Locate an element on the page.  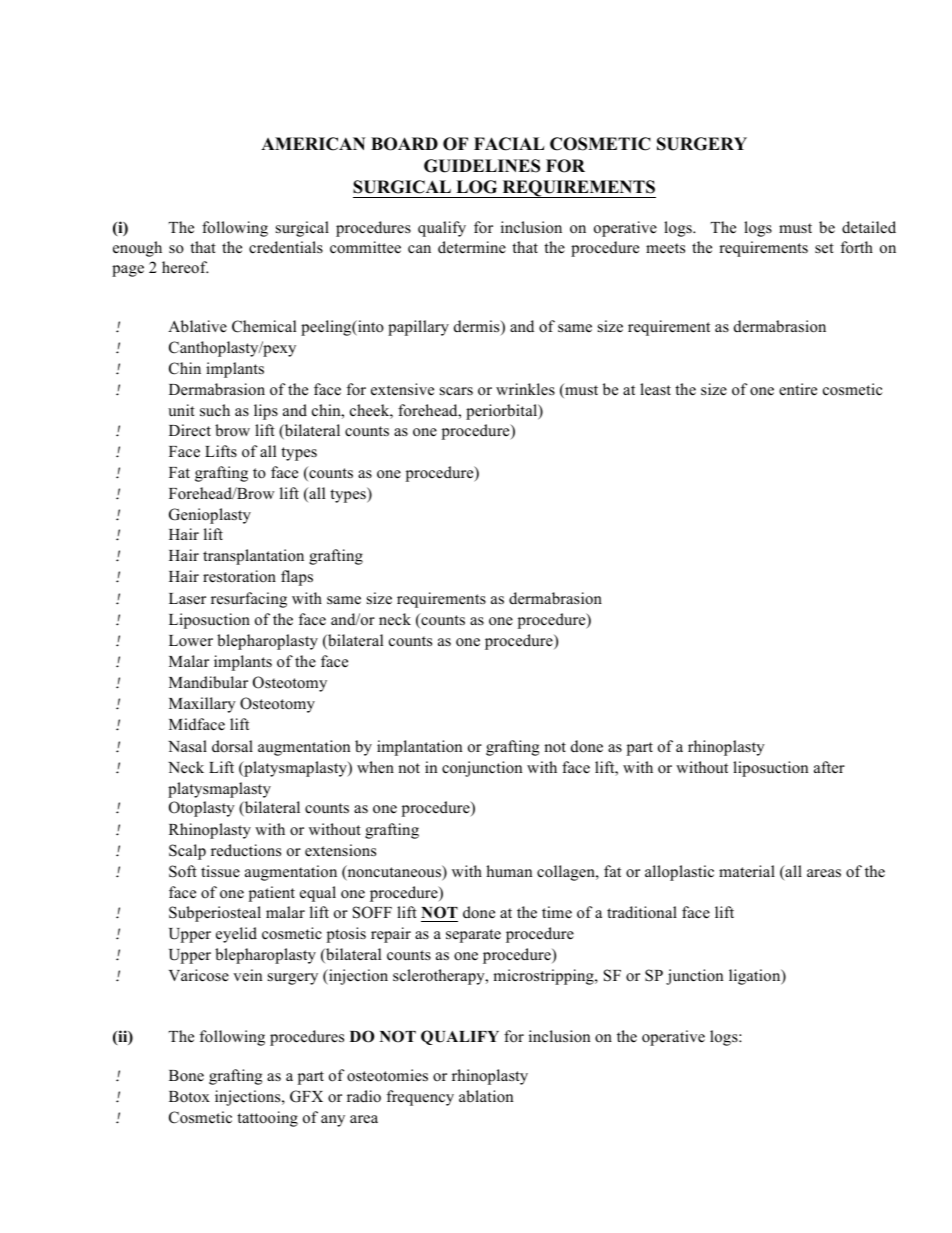
ablation is located at coordinates (486, 1096).
